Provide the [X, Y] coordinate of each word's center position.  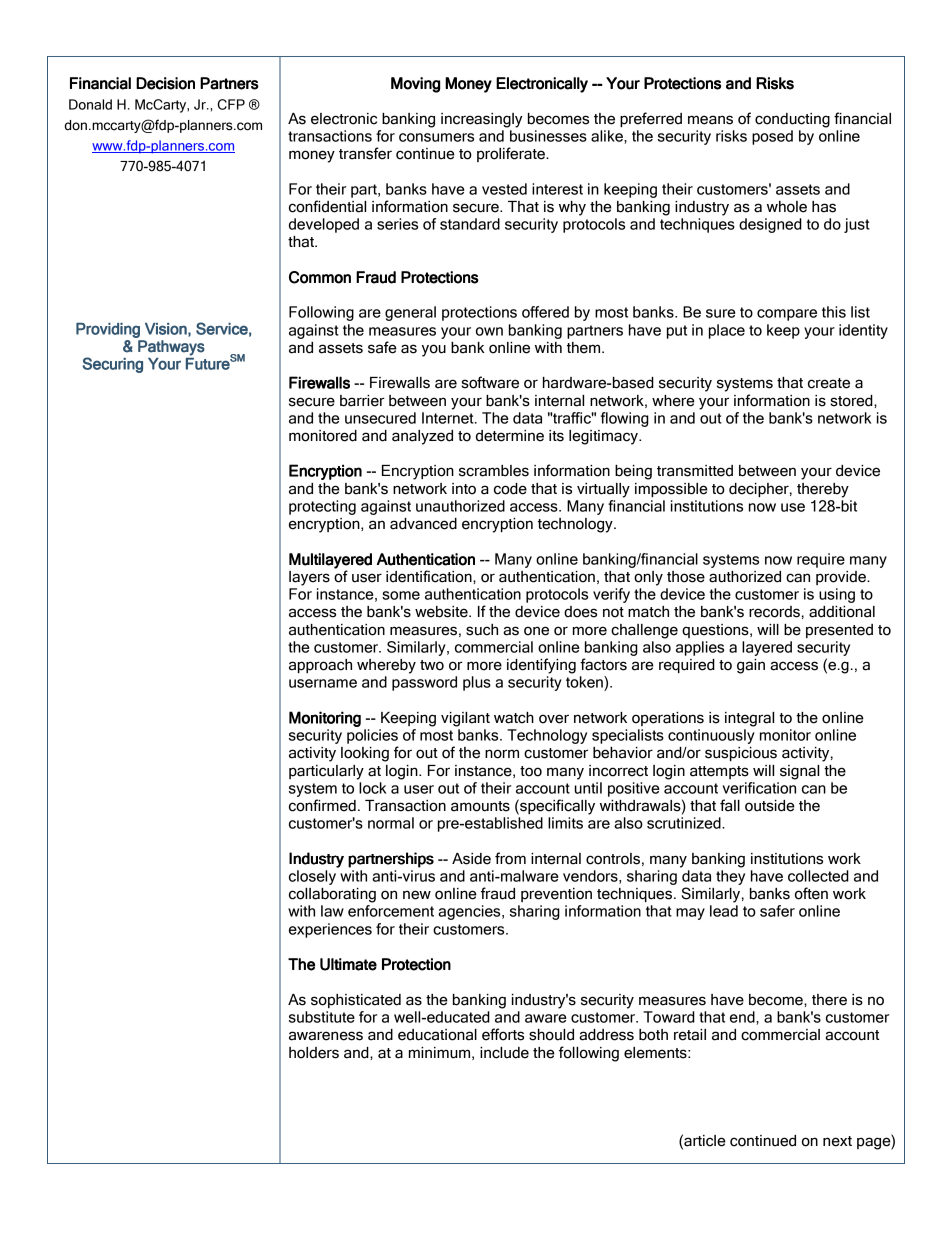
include [504, 1053]
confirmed [322, 805]
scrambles [494, 471]
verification [759, 788]
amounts [480, 806]
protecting [322, 507]
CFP [231, 104]
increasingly [482, 120]
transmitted [695, 471]
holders [314, 1053]
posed [772, 137]
